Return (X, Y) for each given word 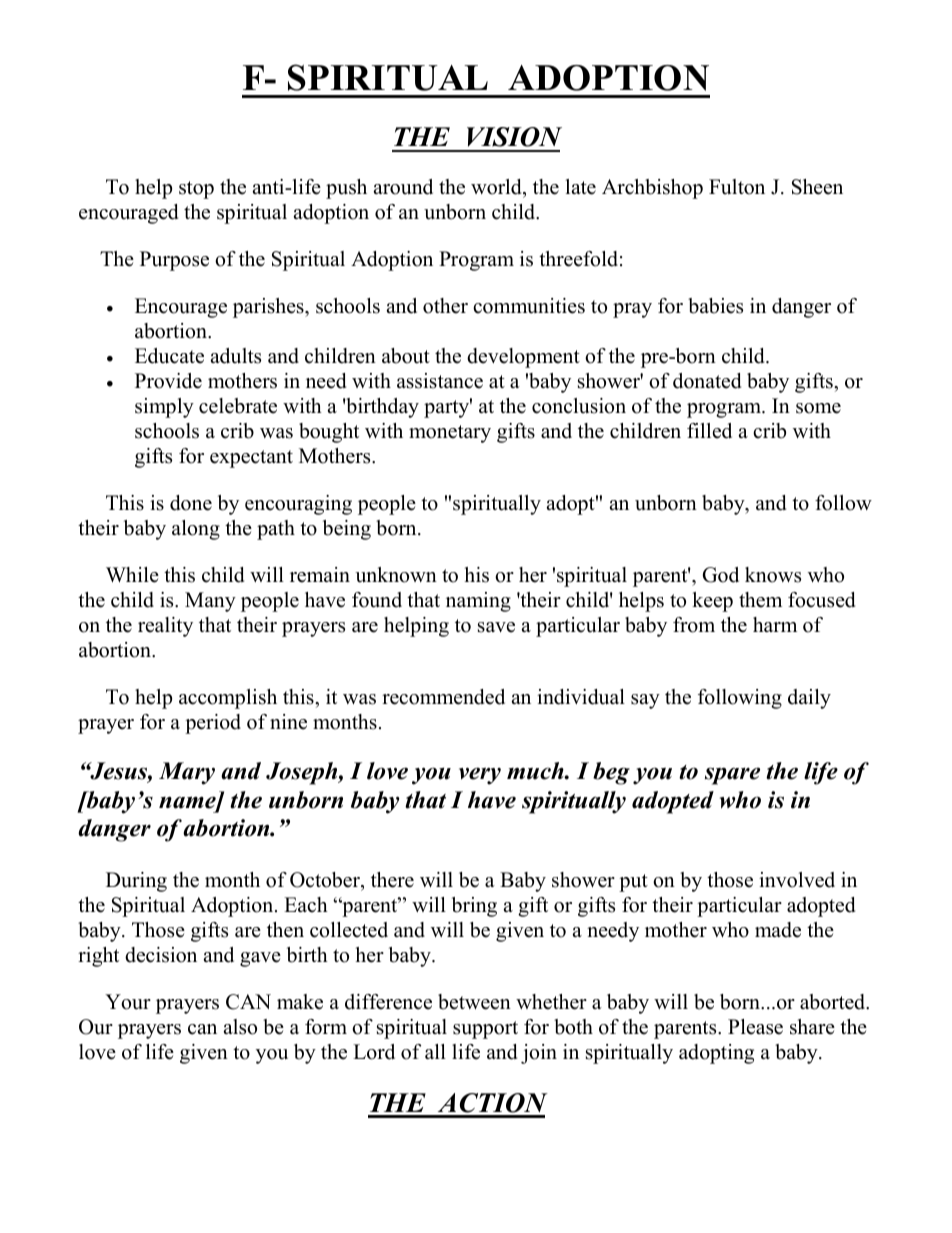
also (240, 1027)
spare (732, 776)
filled (709, 431)
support (485, 1030)
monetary (450, 434)
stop (196, 190)
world (497, 187)
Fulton (737, 187)
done (191, 503)
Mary (187, 773)
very (480, 776)
